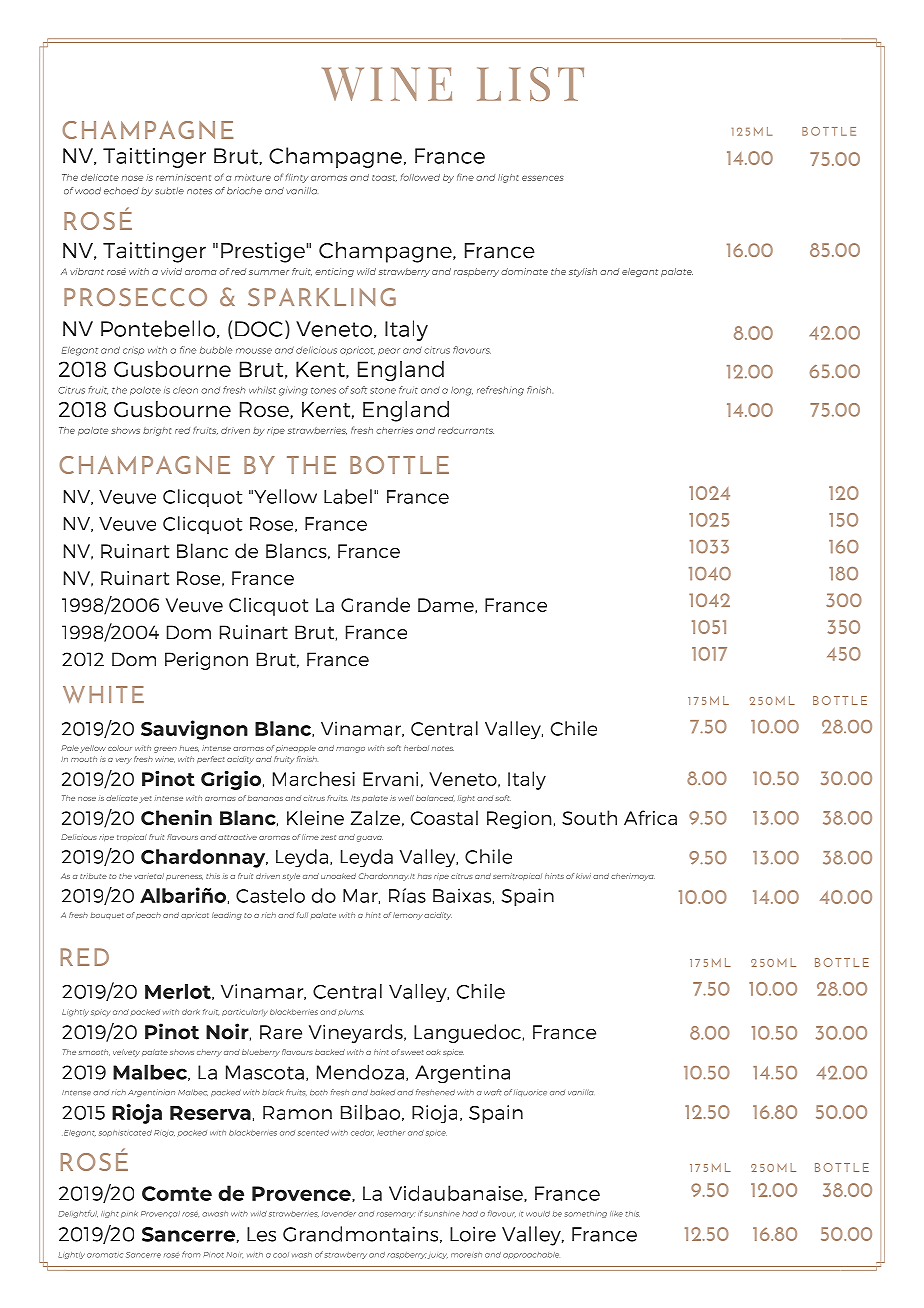 The height and width of the image is (1308, 924). What do you see at coordinates (384, 178) in the image?
I see `toast` at bounding box center [384, 178].
